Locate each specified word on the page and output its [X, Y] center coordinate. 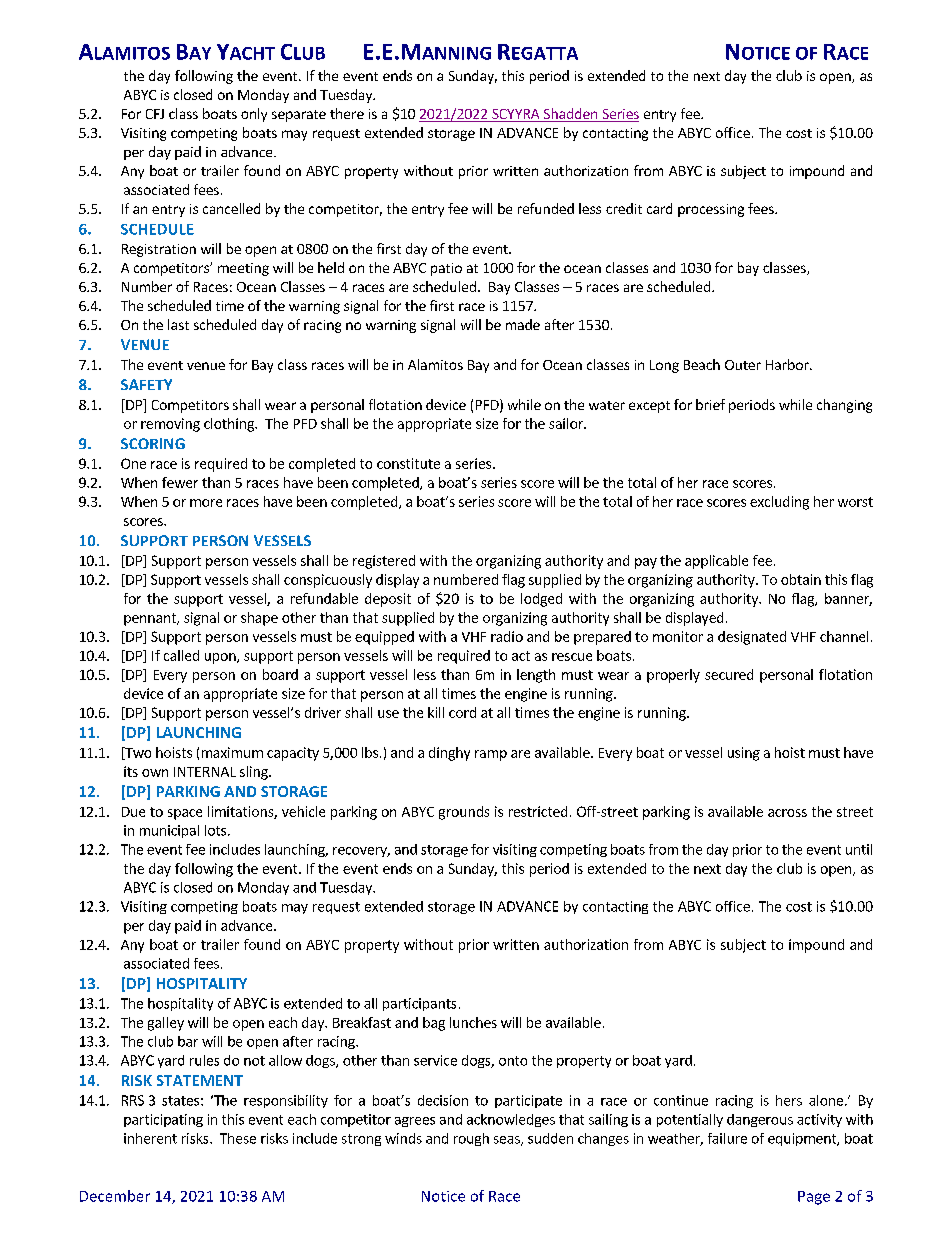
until [859, 849]
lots [215, 830]
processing [711, 210]
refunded [546, 208]
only [254, 115]
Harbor [788, 364]
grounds [464, 813]
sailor [567, 423]
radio [507, 636]
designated [752, 638]
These [238, 1138]
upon [221, 658]
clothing [230, 425]
